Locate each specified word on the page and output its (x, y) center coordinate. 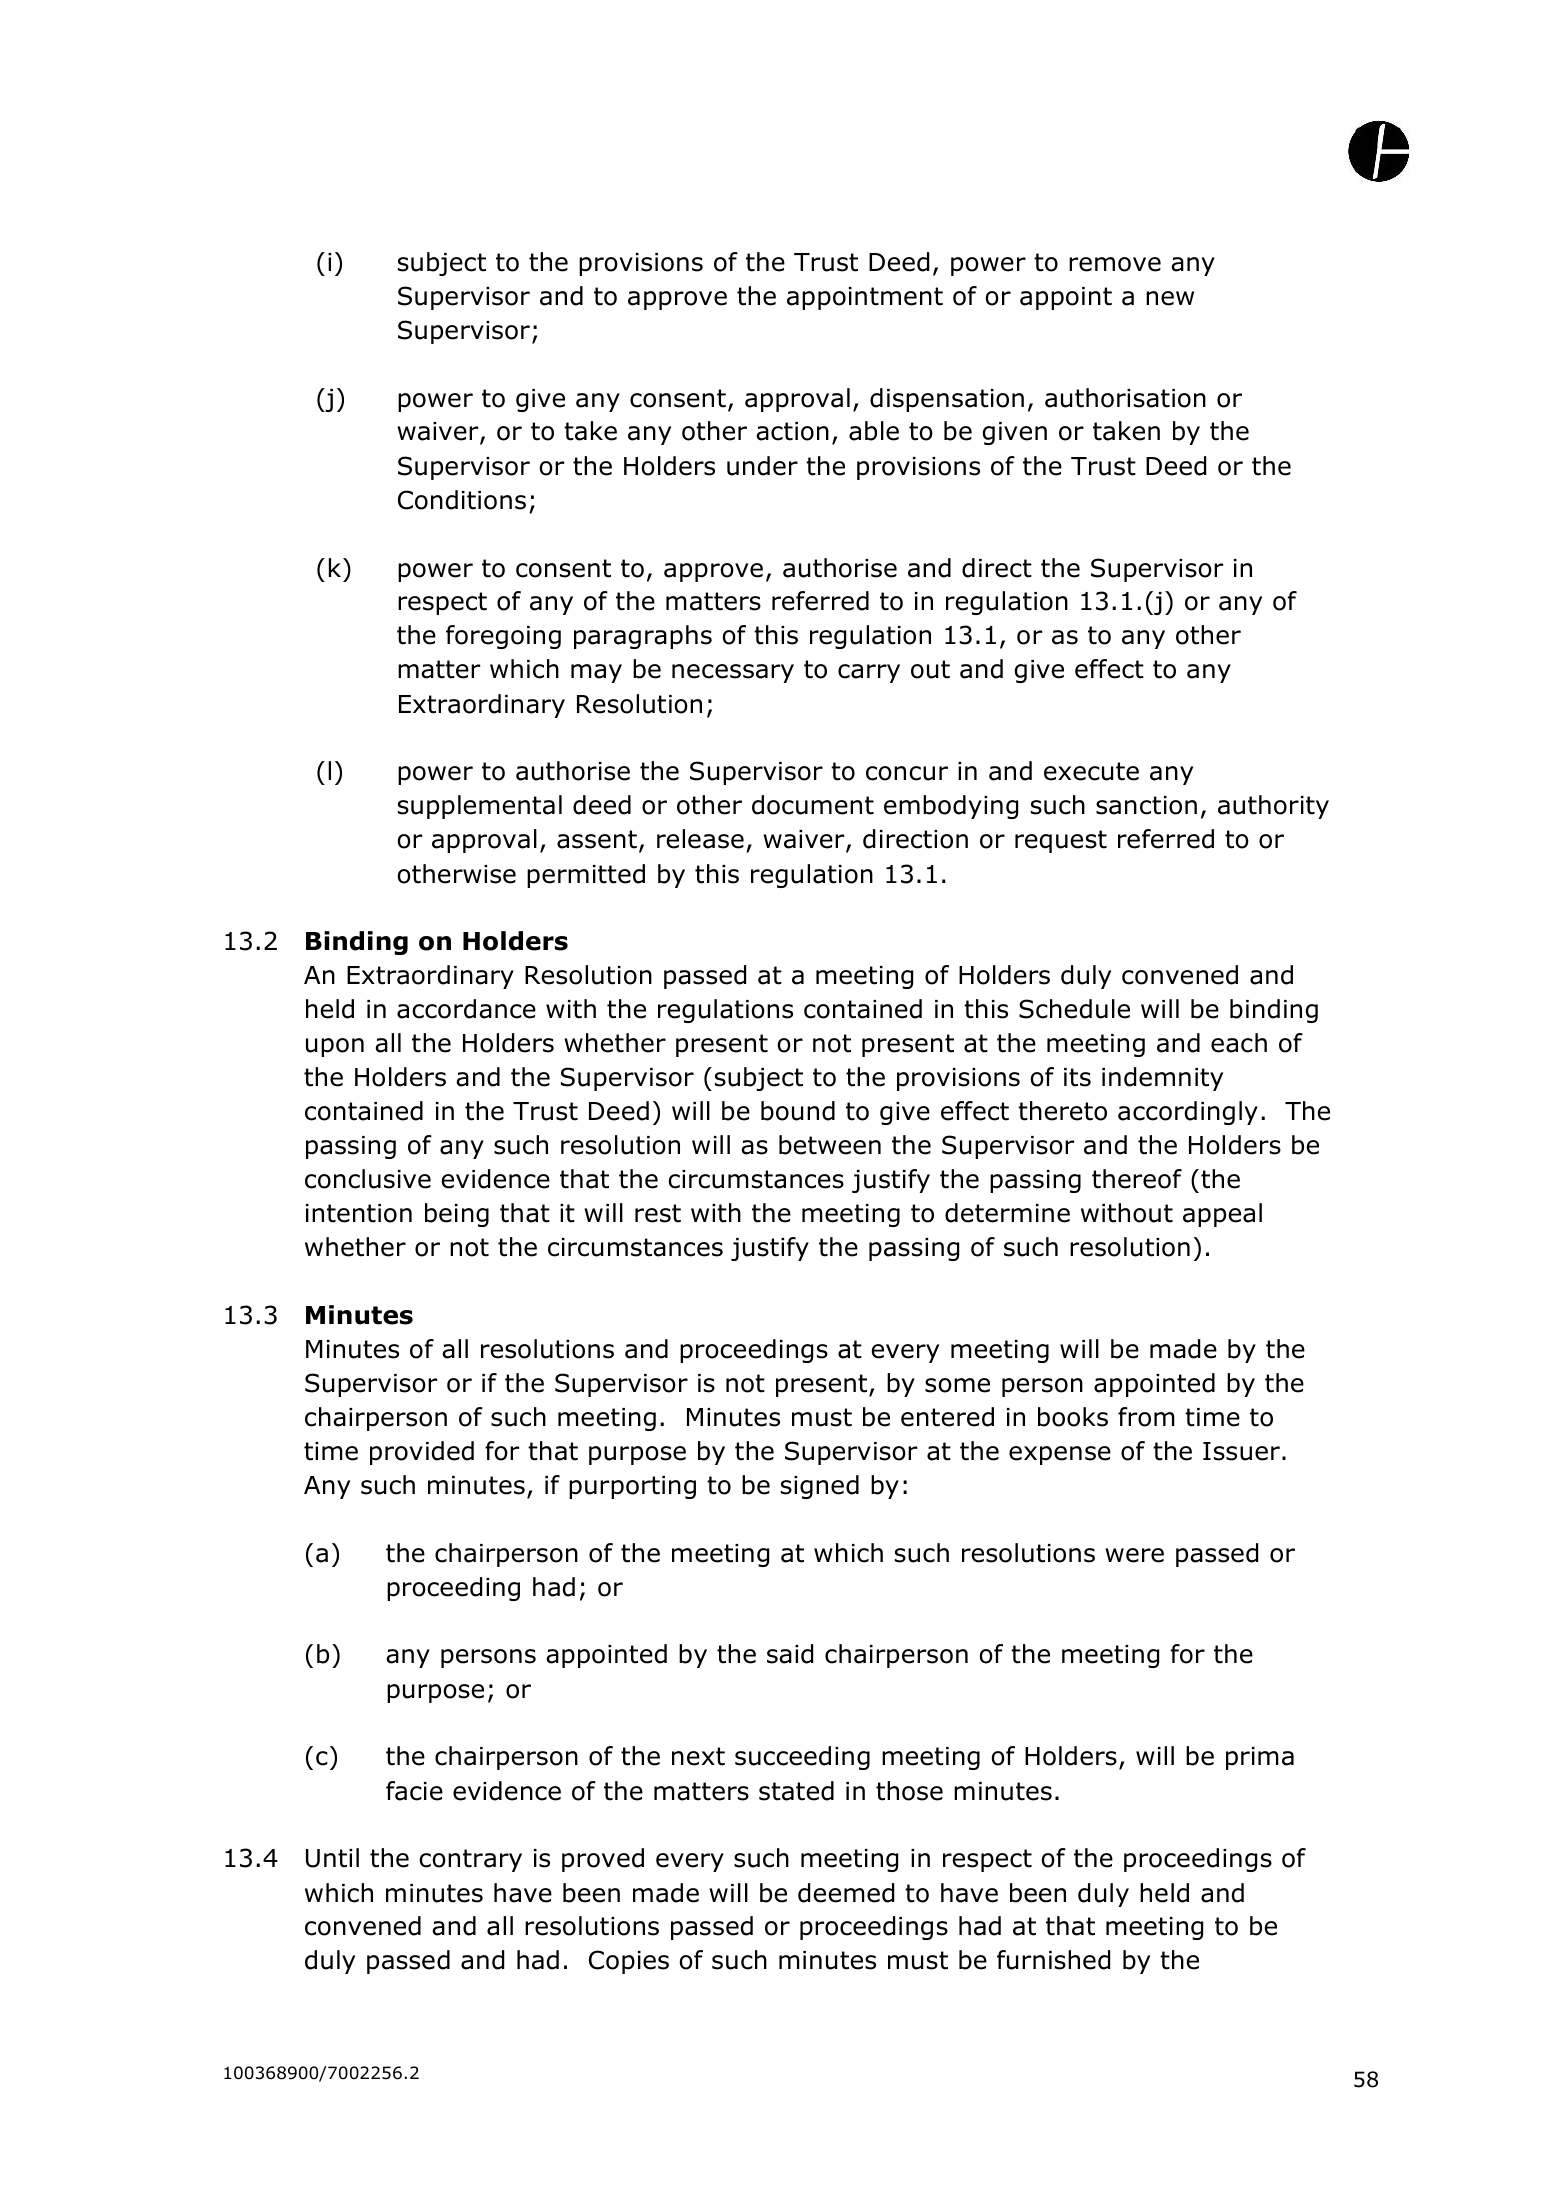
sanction (1146, 805)
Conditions (462, 500)
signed (820, 1487)
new (1170, 298)
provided (422, 1453)
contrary (470, 1860)
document (813, 805)
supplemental (480, 807)
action (792, 431)
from (1146, 1417)
